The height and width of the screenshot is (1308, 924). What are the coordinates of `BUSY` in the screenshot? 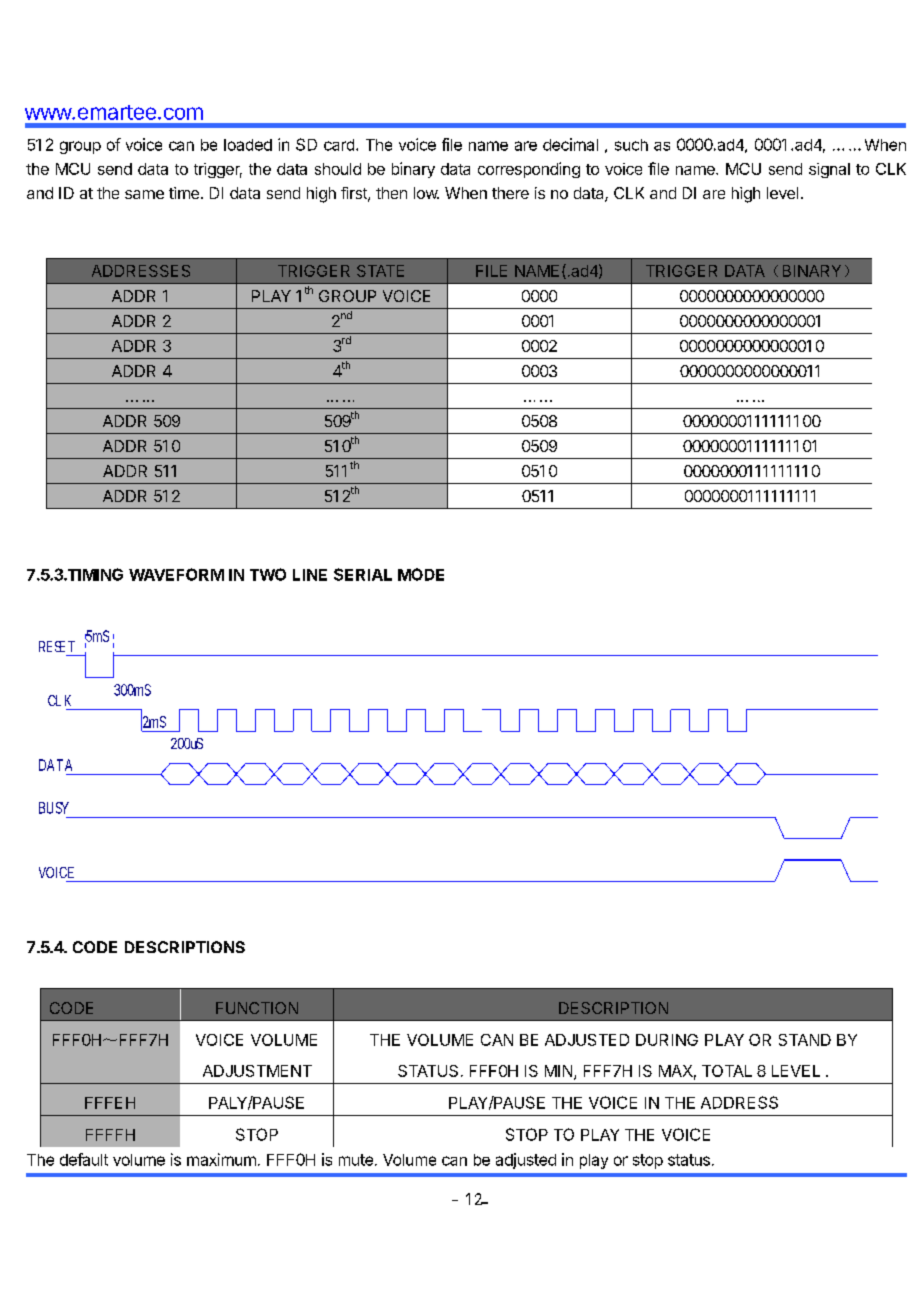 It's located at (54, 808).
